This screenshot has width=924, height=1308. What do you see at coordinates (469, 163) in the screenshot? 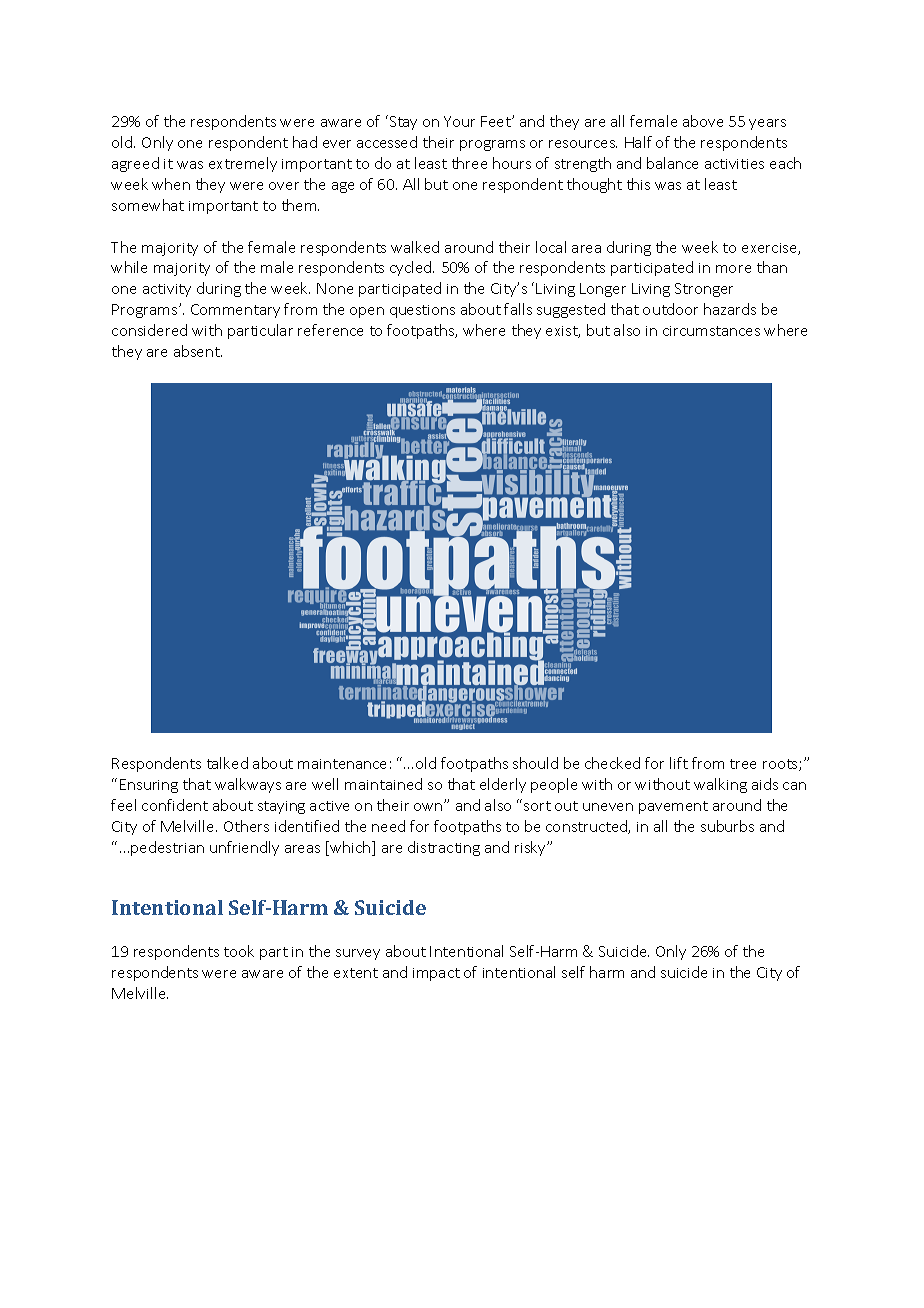
I see `three` at bounding box center [469, 163].
